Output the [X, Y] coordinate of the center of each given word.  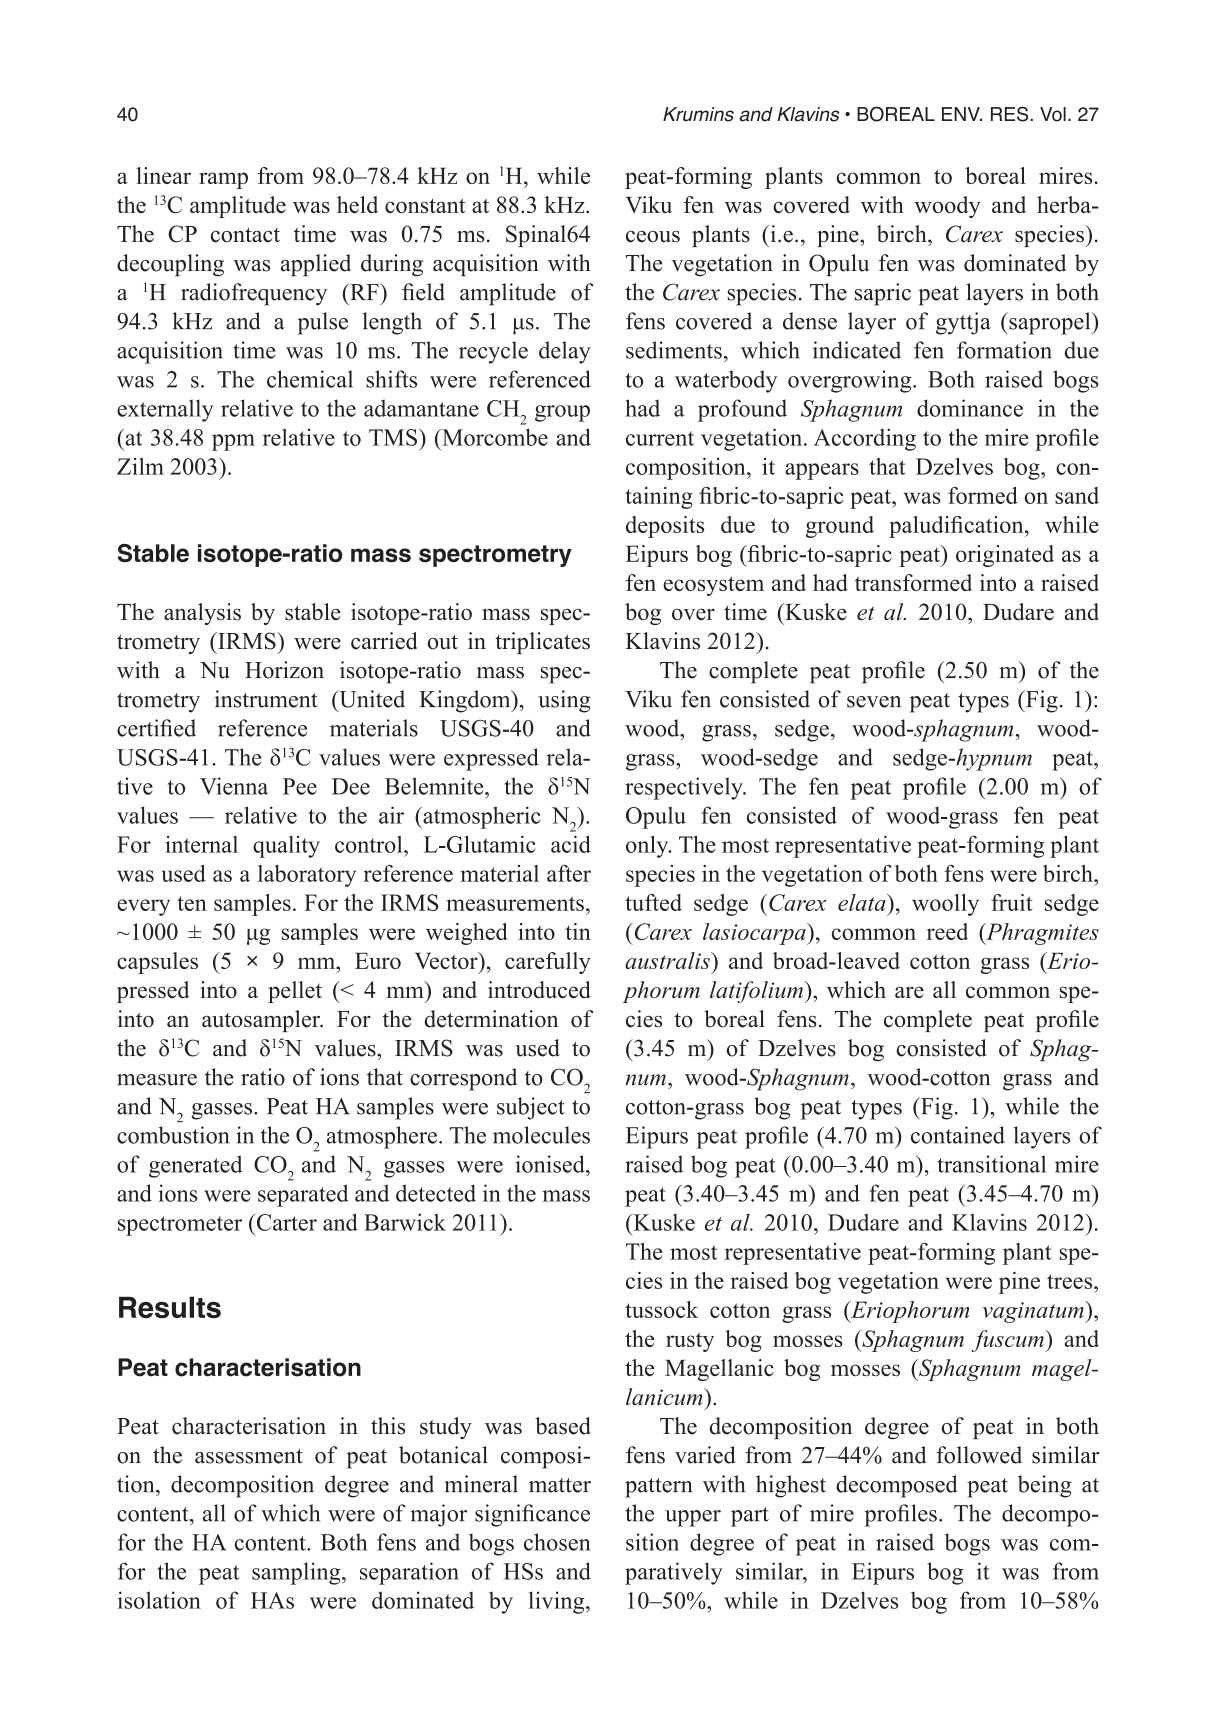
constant [425, 205]
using [564, 701]
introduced [539, 990]
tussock [661, 1309]
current [660, 438]
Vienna [234, 786]
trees [1071, 1281]
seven [874, 702]
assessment [249, 1456]
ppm [233, 442]
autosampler [262, 1021]
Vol [1053, 114]
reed [947, 931]
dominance [970, 408]
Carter [285, 1222]
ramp [223, 180]
